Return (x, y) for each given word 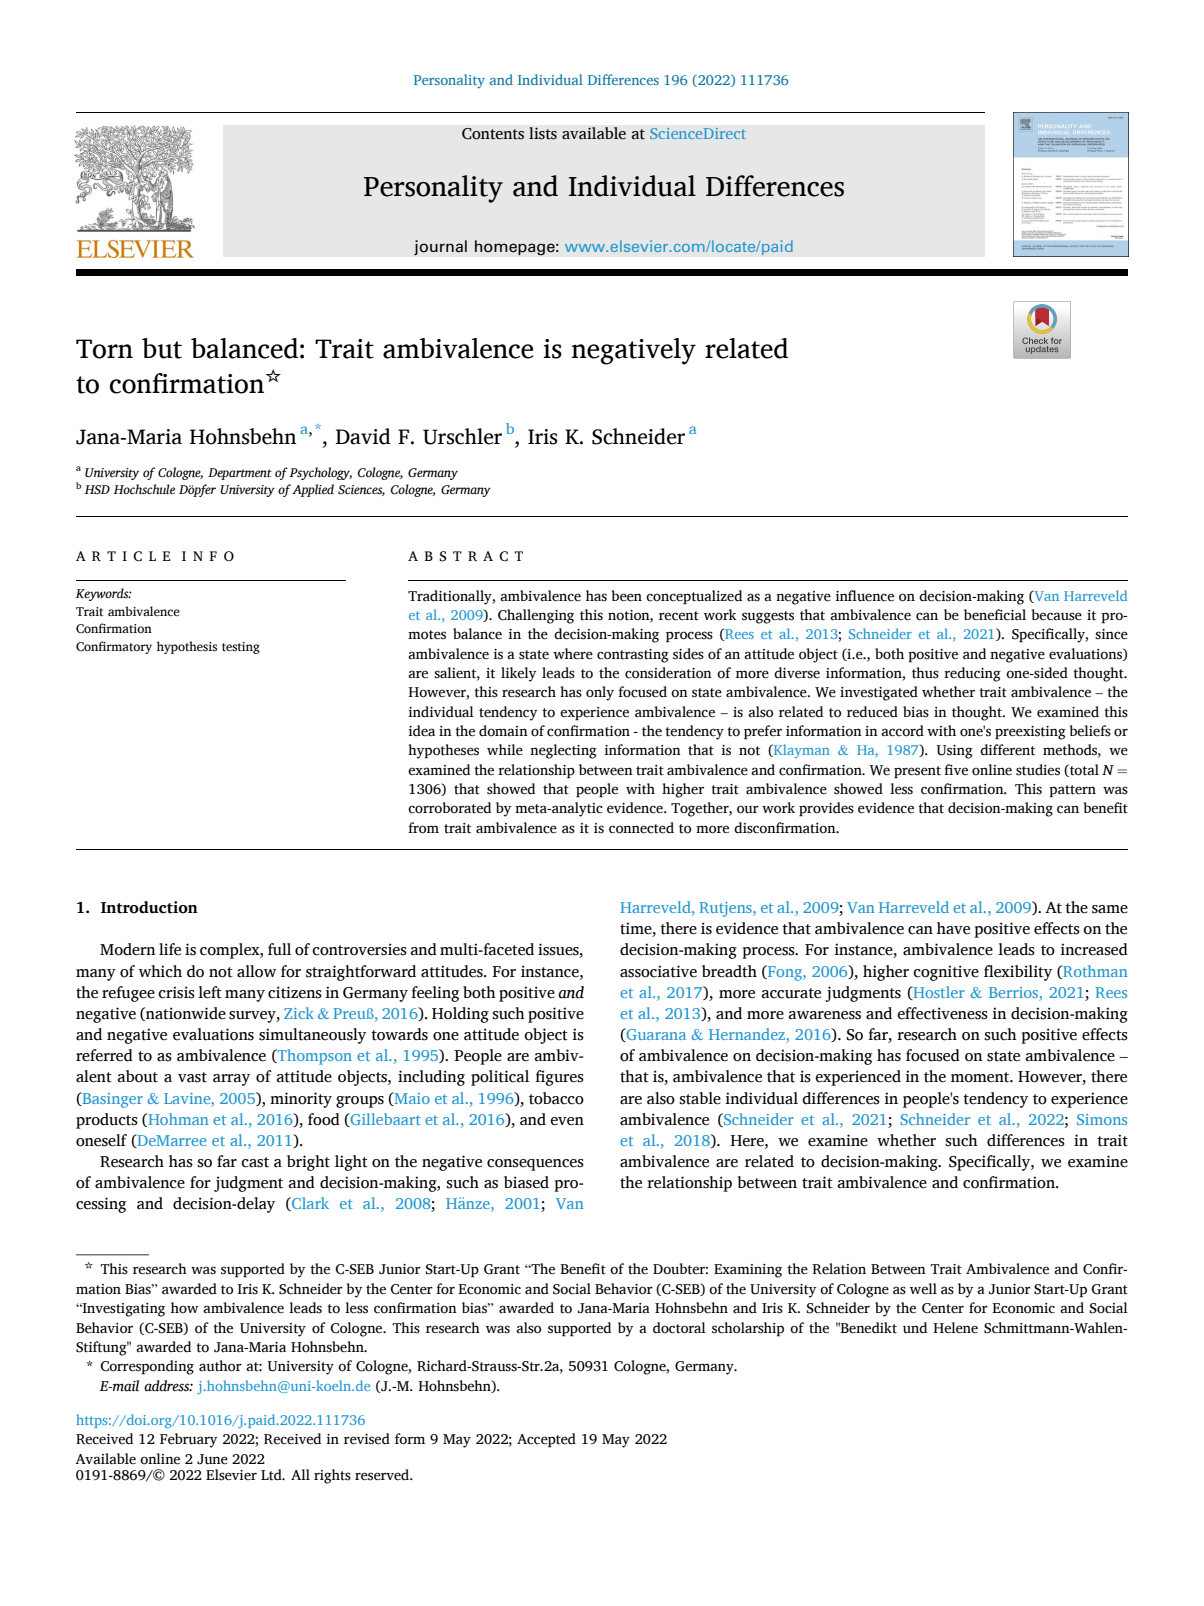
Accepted (546, 1440)
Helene (956, 1328)
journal (440, 247)
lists (543, 133)
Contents (493, 134)
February (188, 1440)
